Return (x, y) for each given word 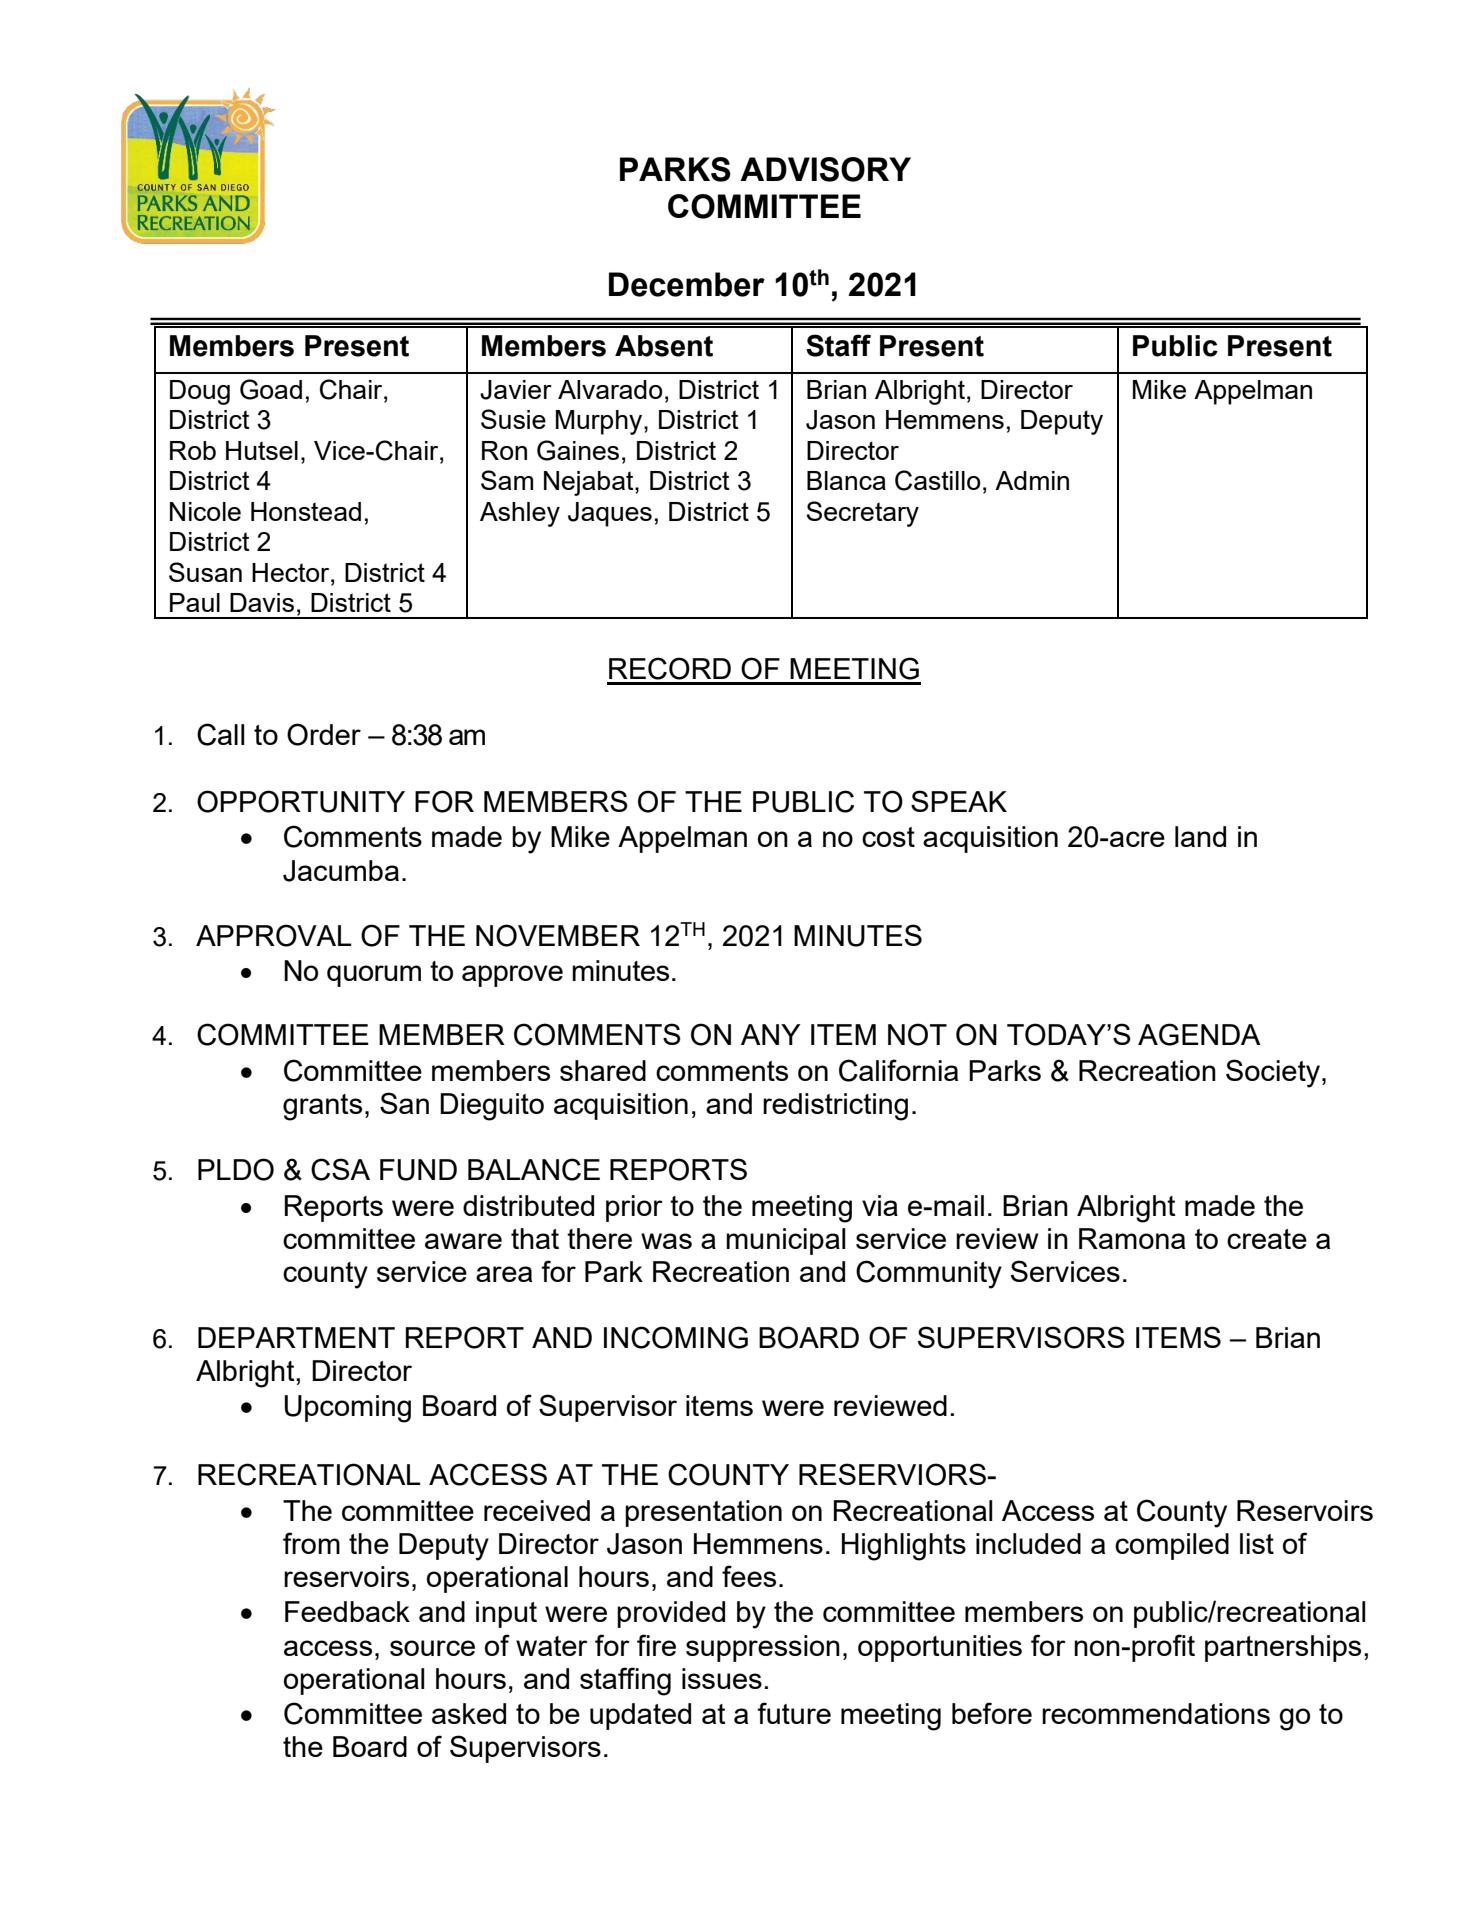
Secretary (863, 514)
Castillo (938, 480)
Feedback (347, 1611)
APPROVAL (273, 935)
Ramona (1132, 1238)
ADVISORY (825, 169)
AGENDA (1199, 1034)
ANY (771, 1034)
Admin (1032, 480)
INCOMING (676, 1337)
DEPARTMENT (296, 1337)
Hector (292, 572)
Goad (271, 389)
